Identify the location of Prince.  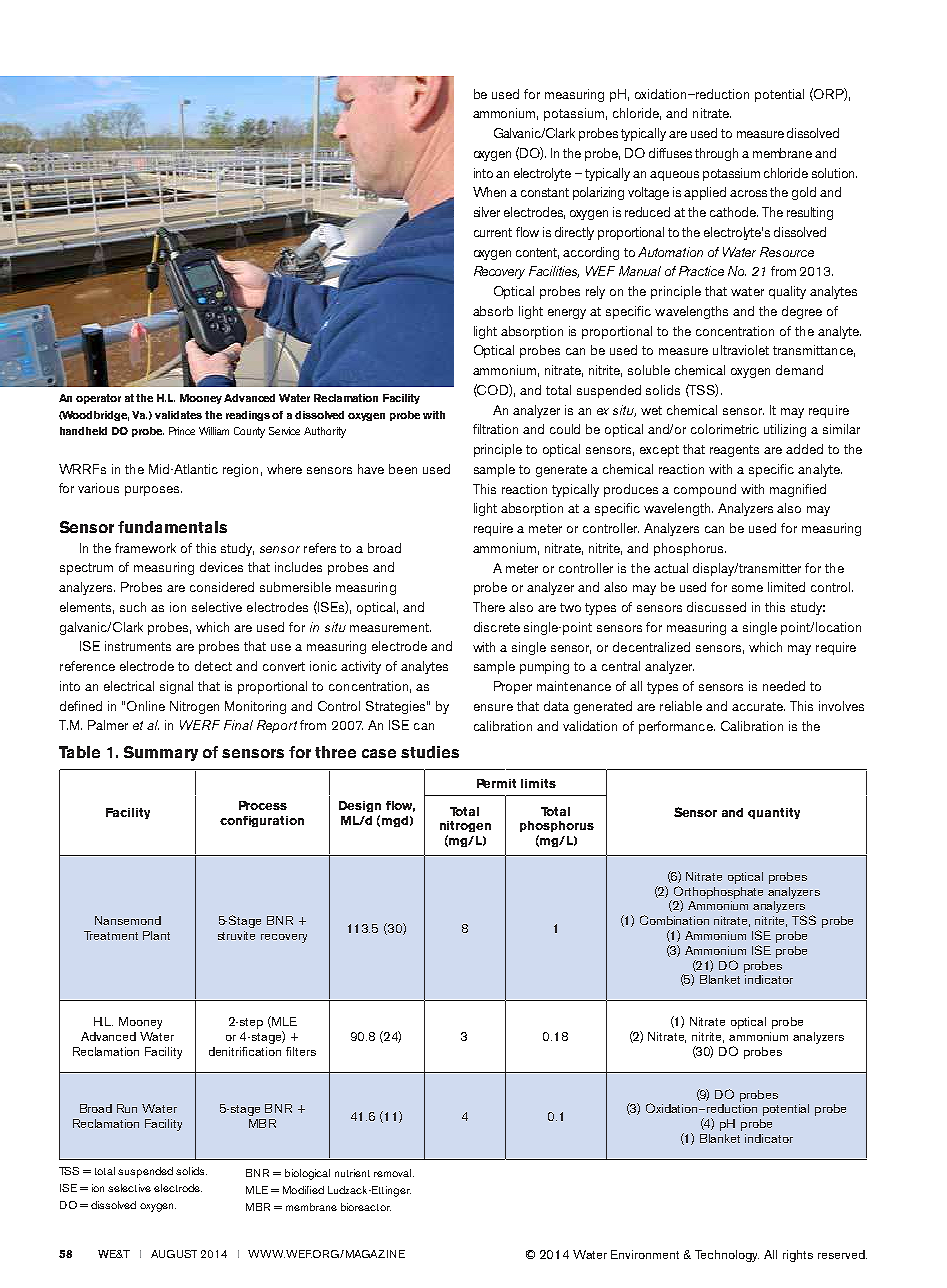
(182, 431).
